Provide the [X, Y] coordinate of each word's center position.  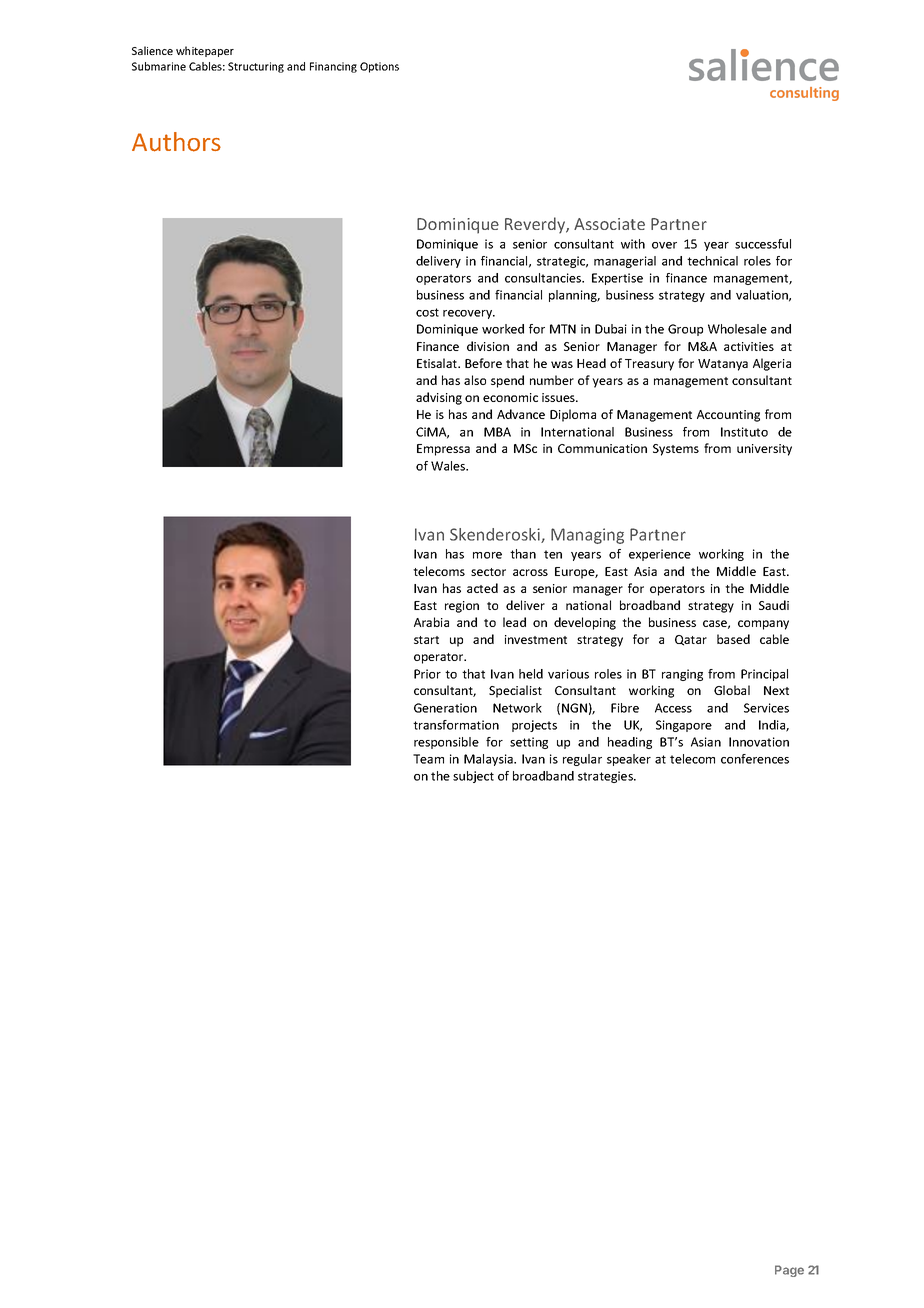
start [426, 640]
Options [379, 67]
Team [428, 759]
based [733, 639]
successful [763, 244]
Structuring [256, 67]
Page [789, 1271]
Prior [427, 674]
